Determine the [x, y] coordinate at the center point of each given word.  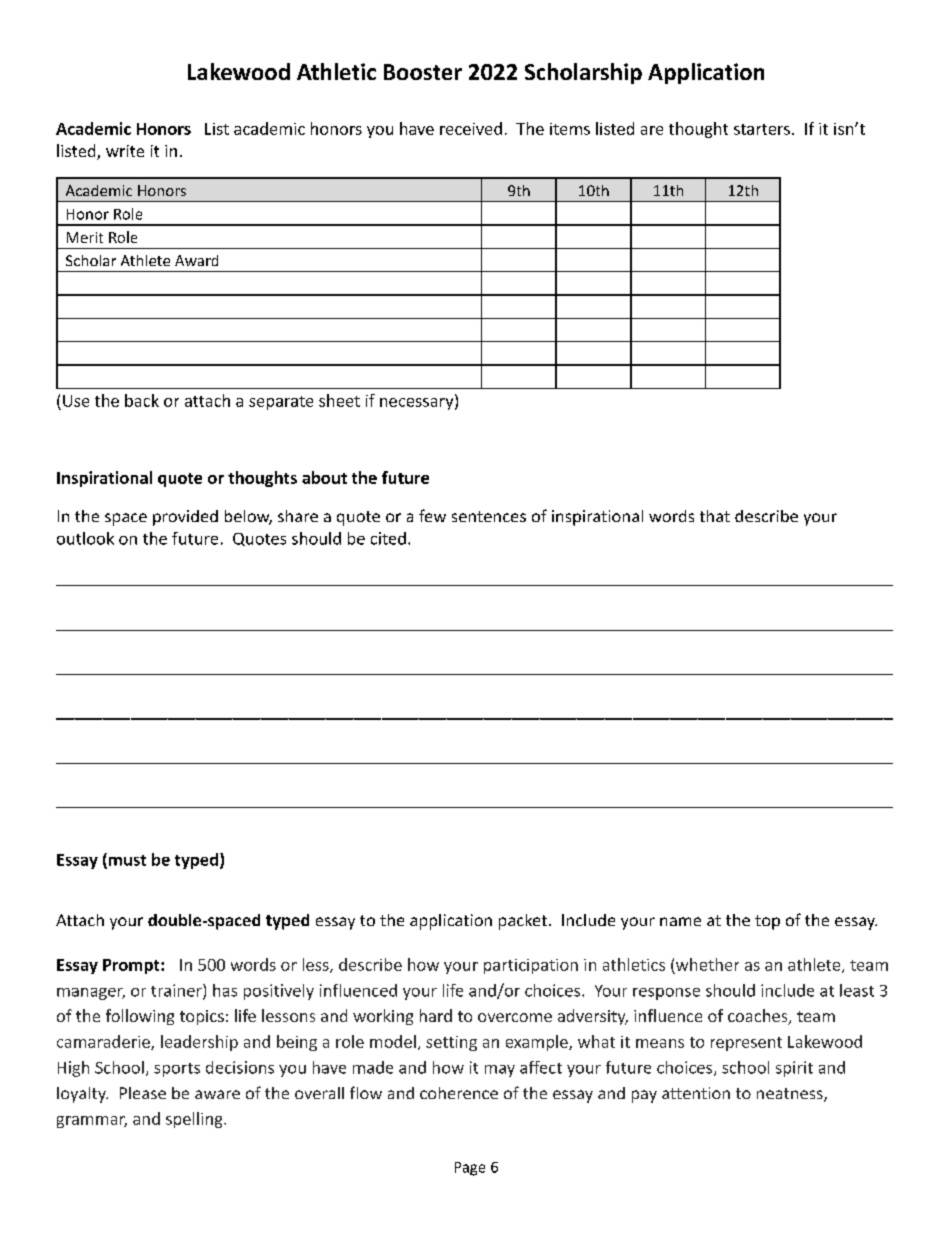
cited [388, 538]
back [142, 400]
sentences [489, 516]
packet [523, 922]
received [471, 128]
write [125, 151]
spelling [195, 1120]
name [680, 921]
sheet [339, 400]
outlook [85, 538]
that [715, 516]
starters [762, 129]
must [126, 860]
